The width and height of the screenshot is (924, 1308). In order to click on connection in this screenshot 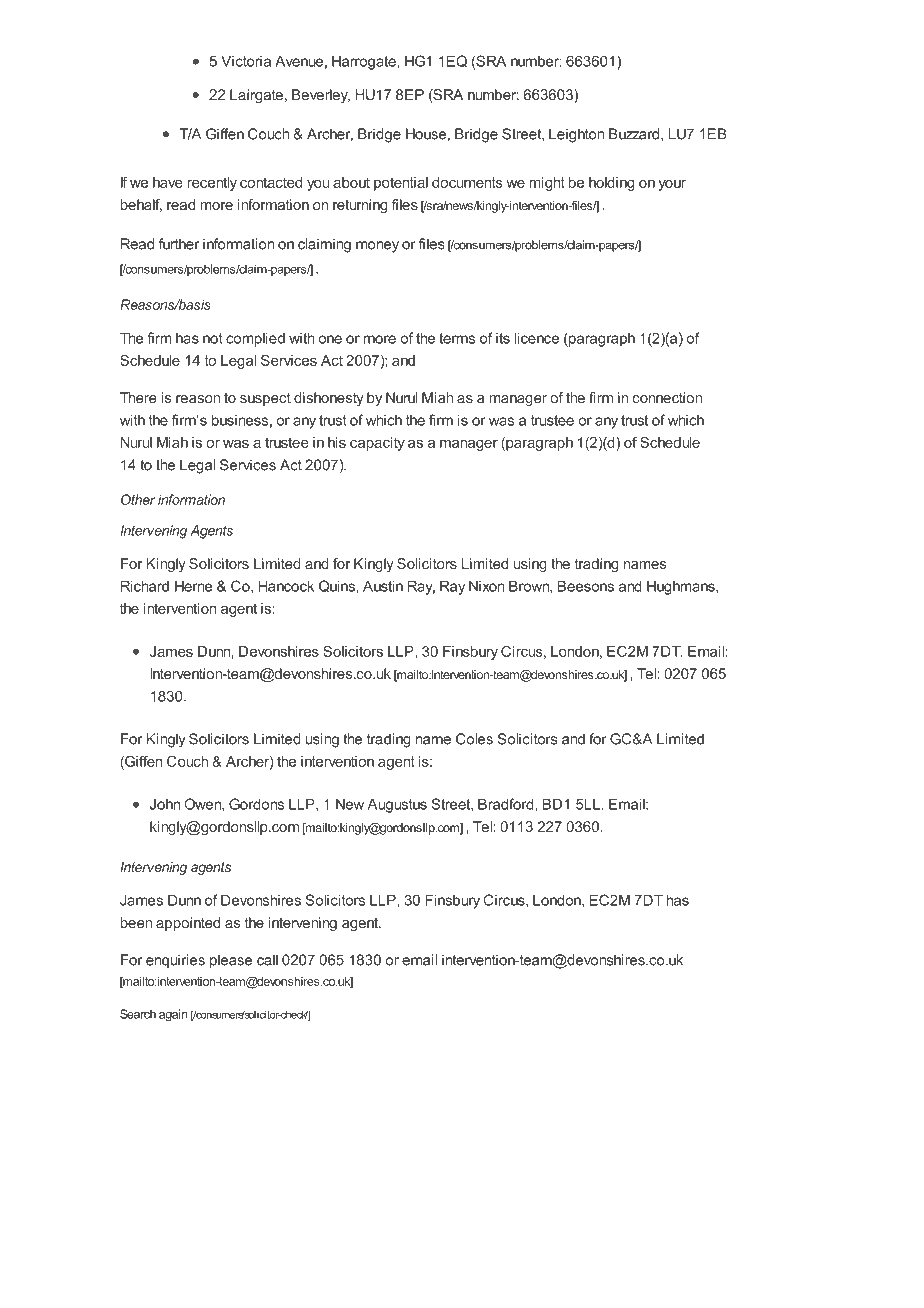, I will do `click(667, 398)`.
